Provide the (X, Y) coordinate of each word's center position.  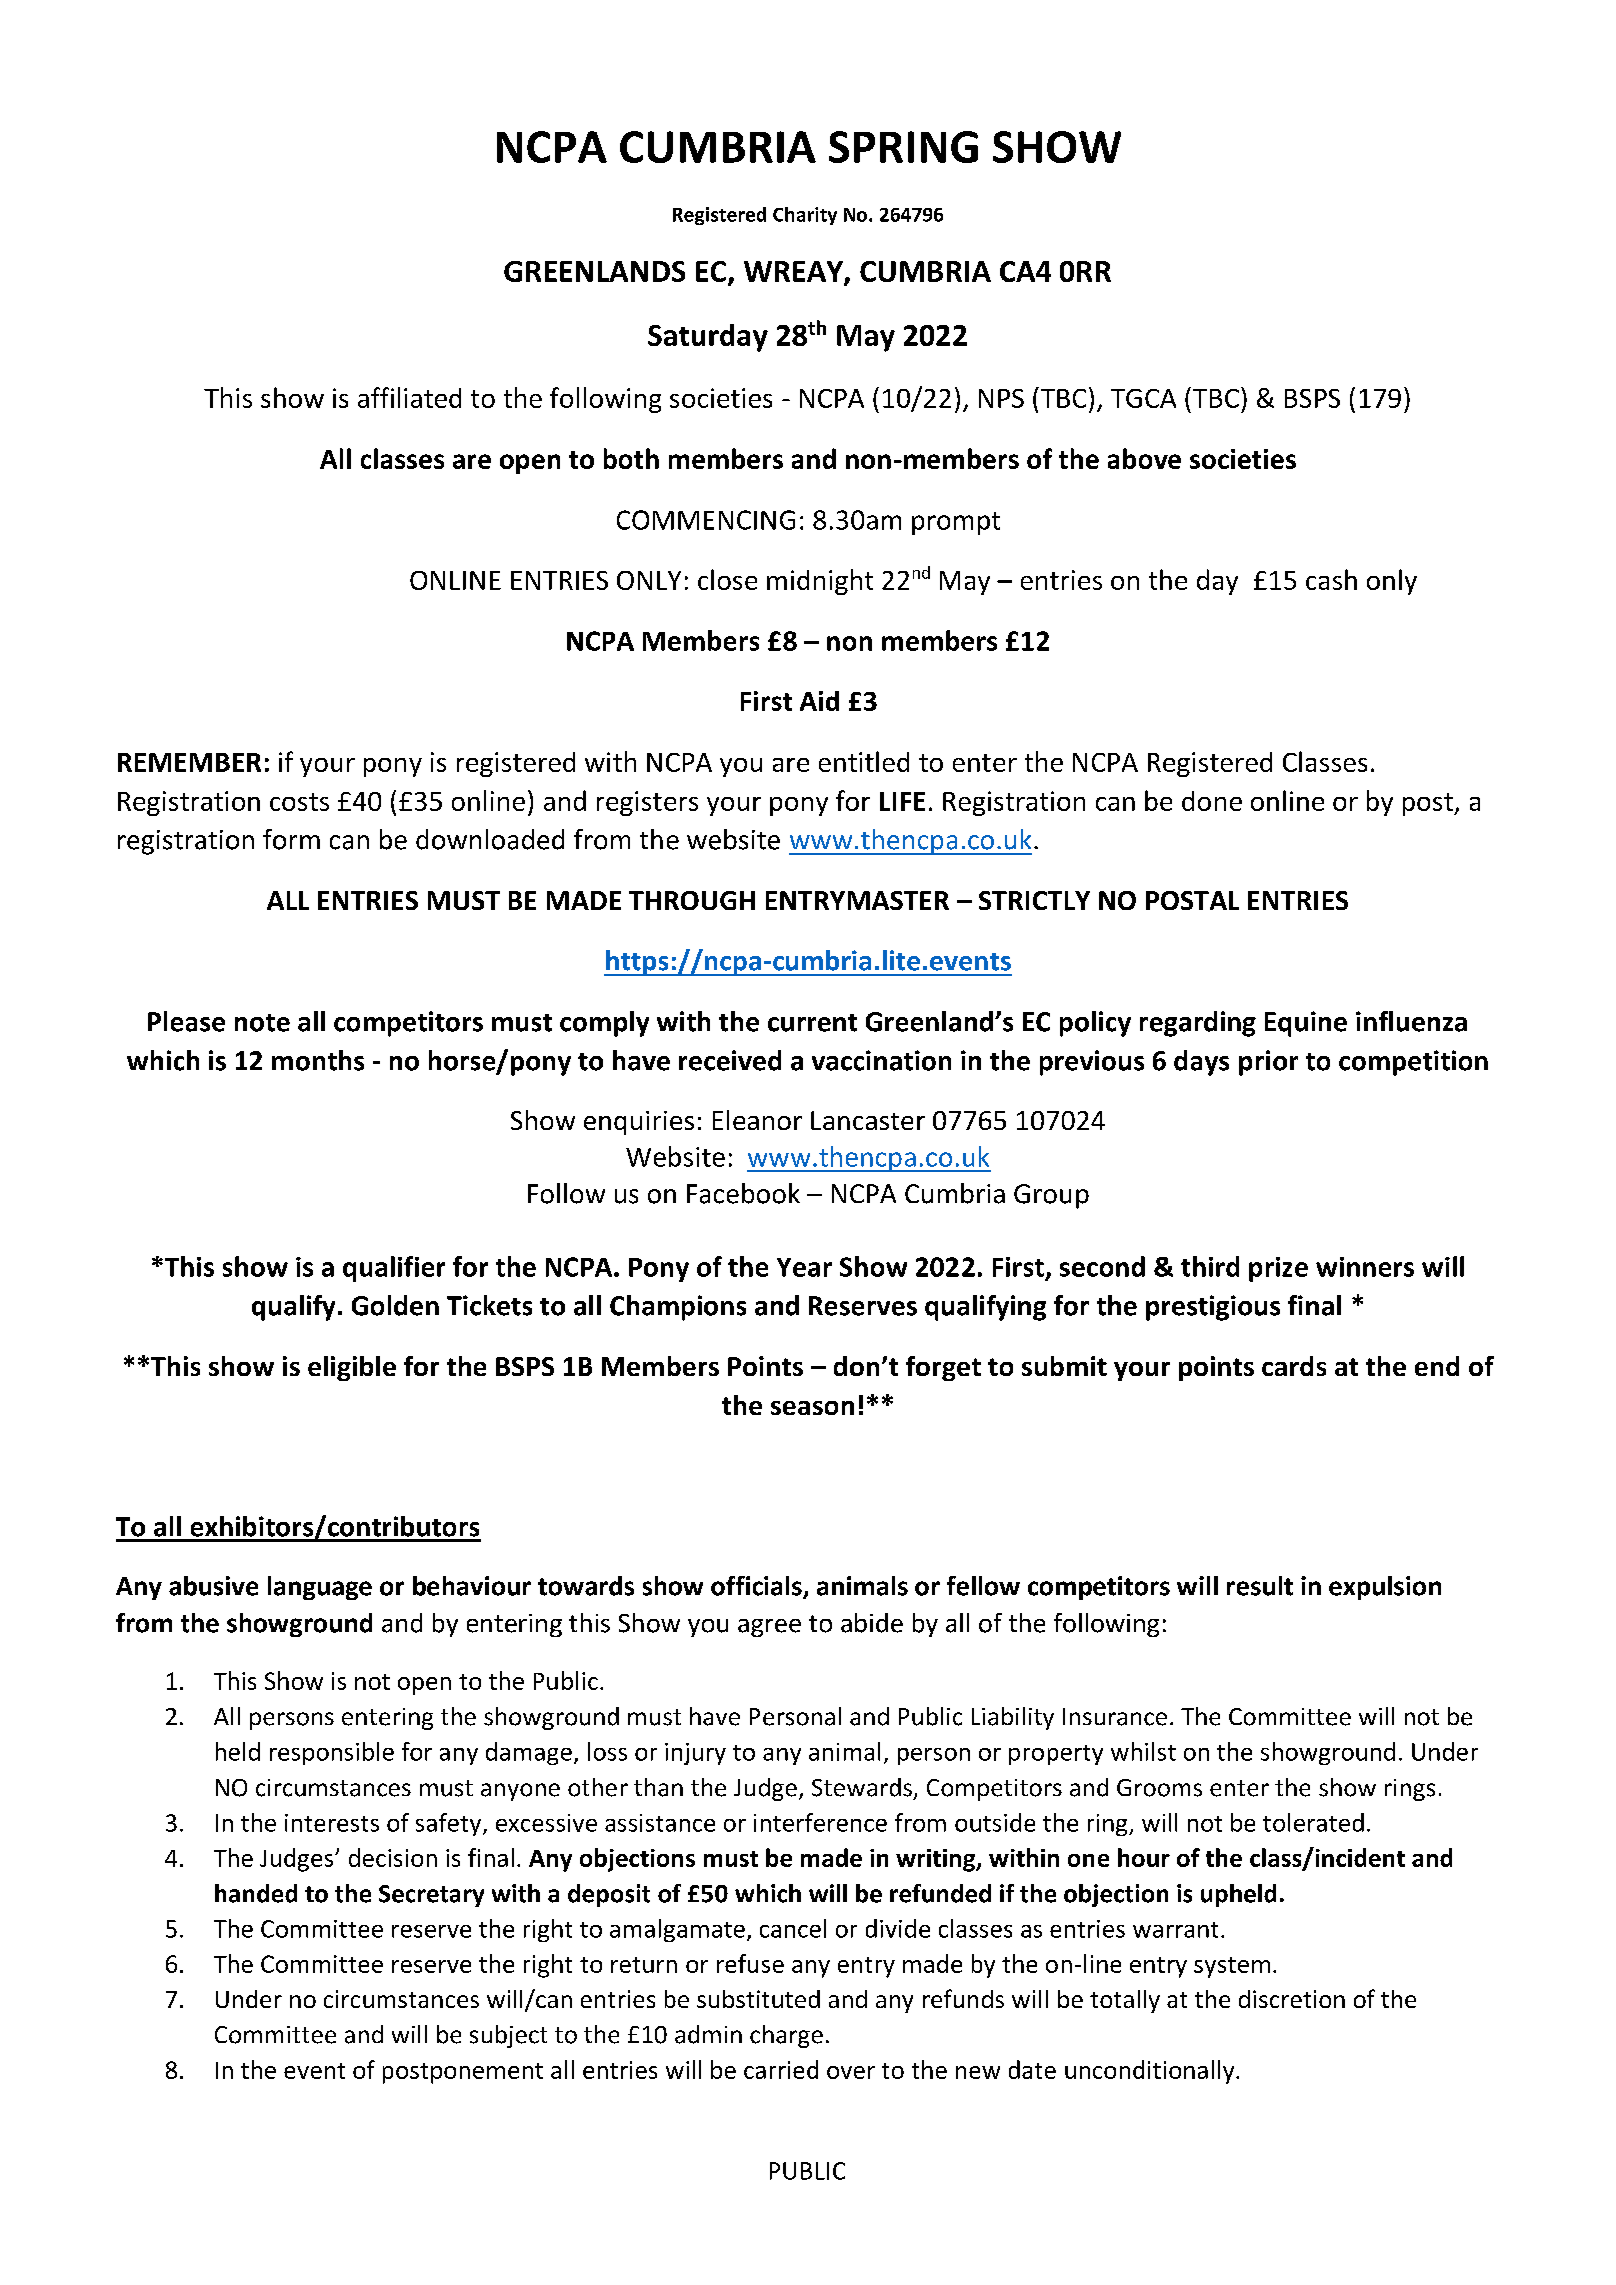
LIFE (902, 801)
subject (508, 2036)
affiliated (409, 397)
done (1212, 801)
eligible (352, 1368)
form (291, 839)
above (1144, 458)
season (812, 1408)
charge (786, 2036)
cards (1294, 1366)
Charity (805, 216)
